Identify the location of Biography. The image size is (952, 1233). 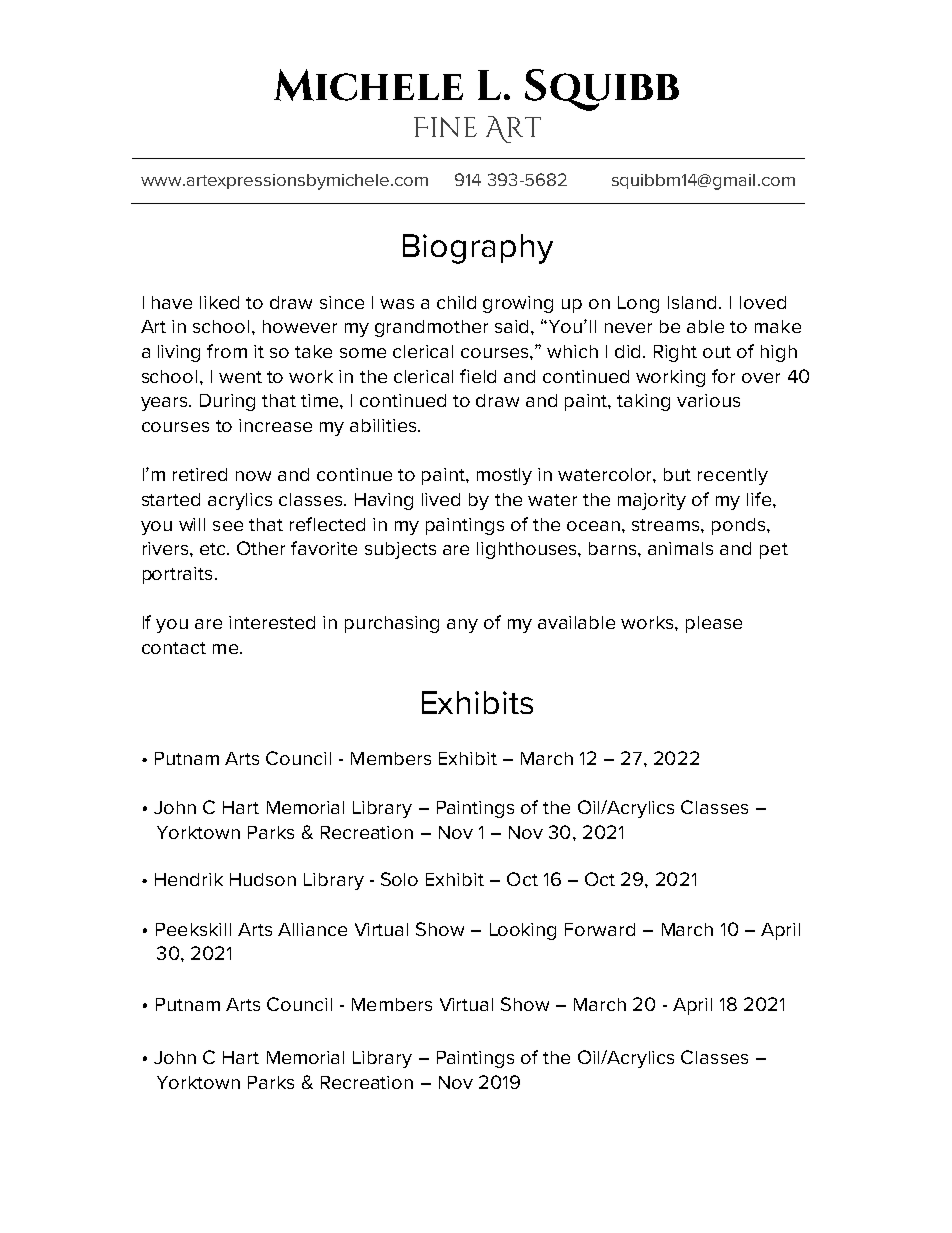
(478, 249).
